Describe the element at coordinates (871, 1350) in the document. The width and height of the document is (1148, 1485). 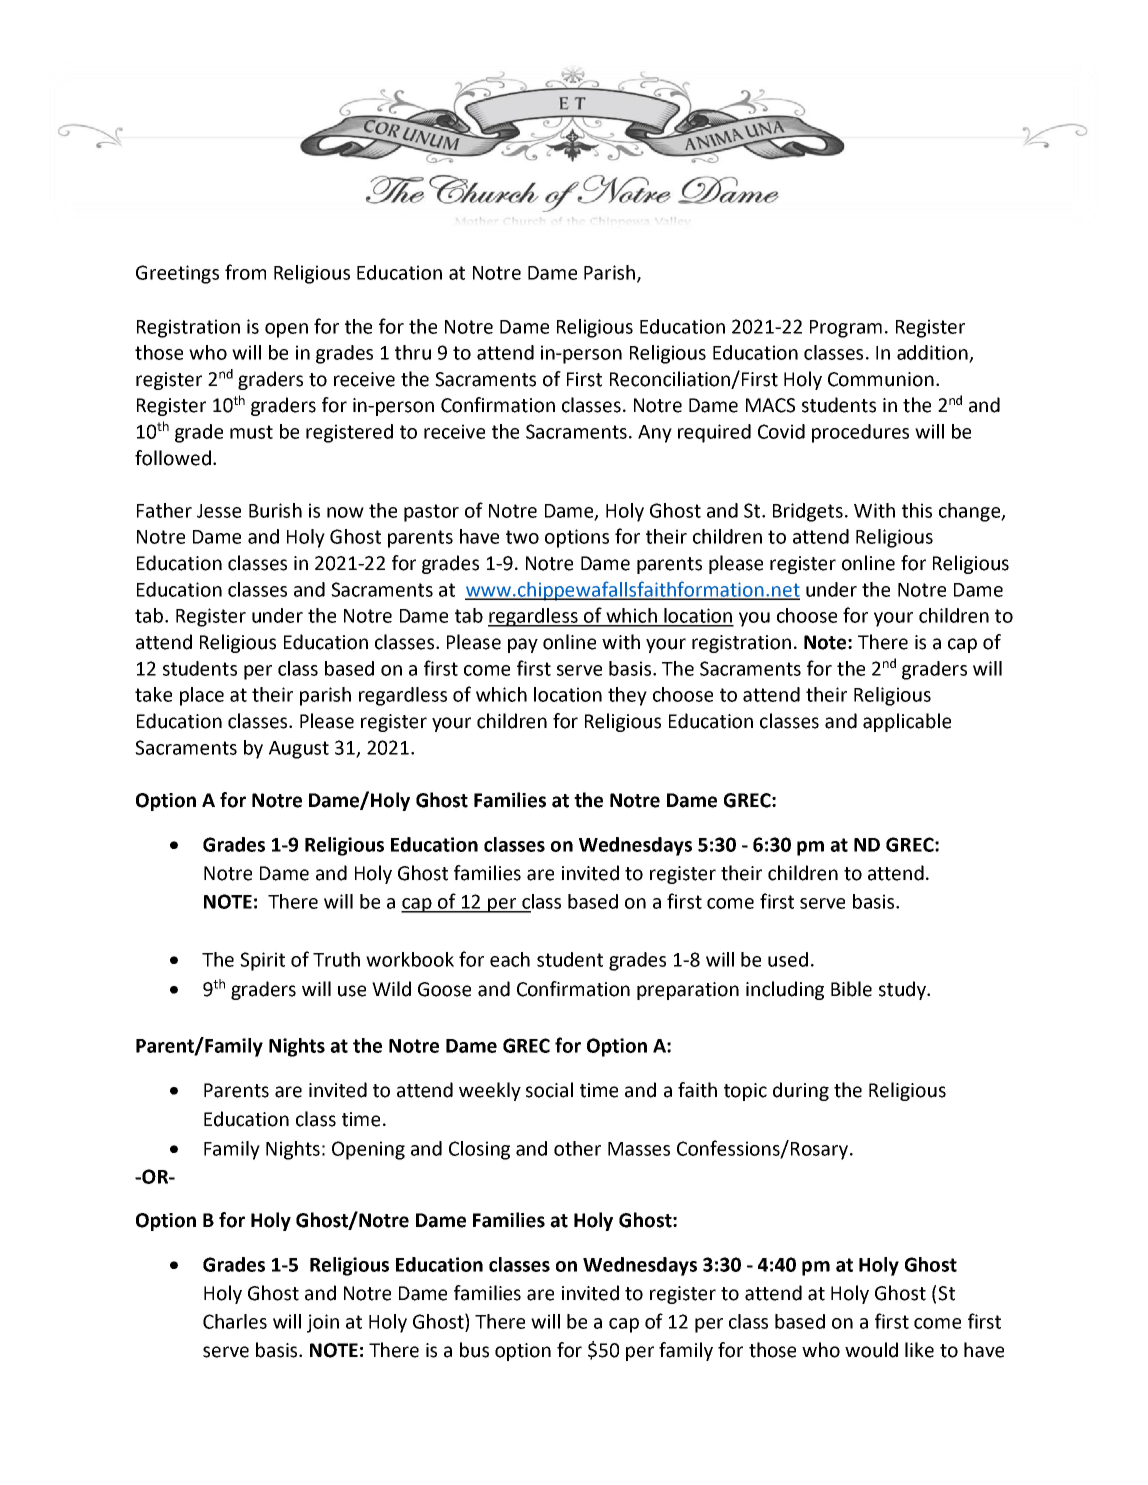
I see `would` at that location.
